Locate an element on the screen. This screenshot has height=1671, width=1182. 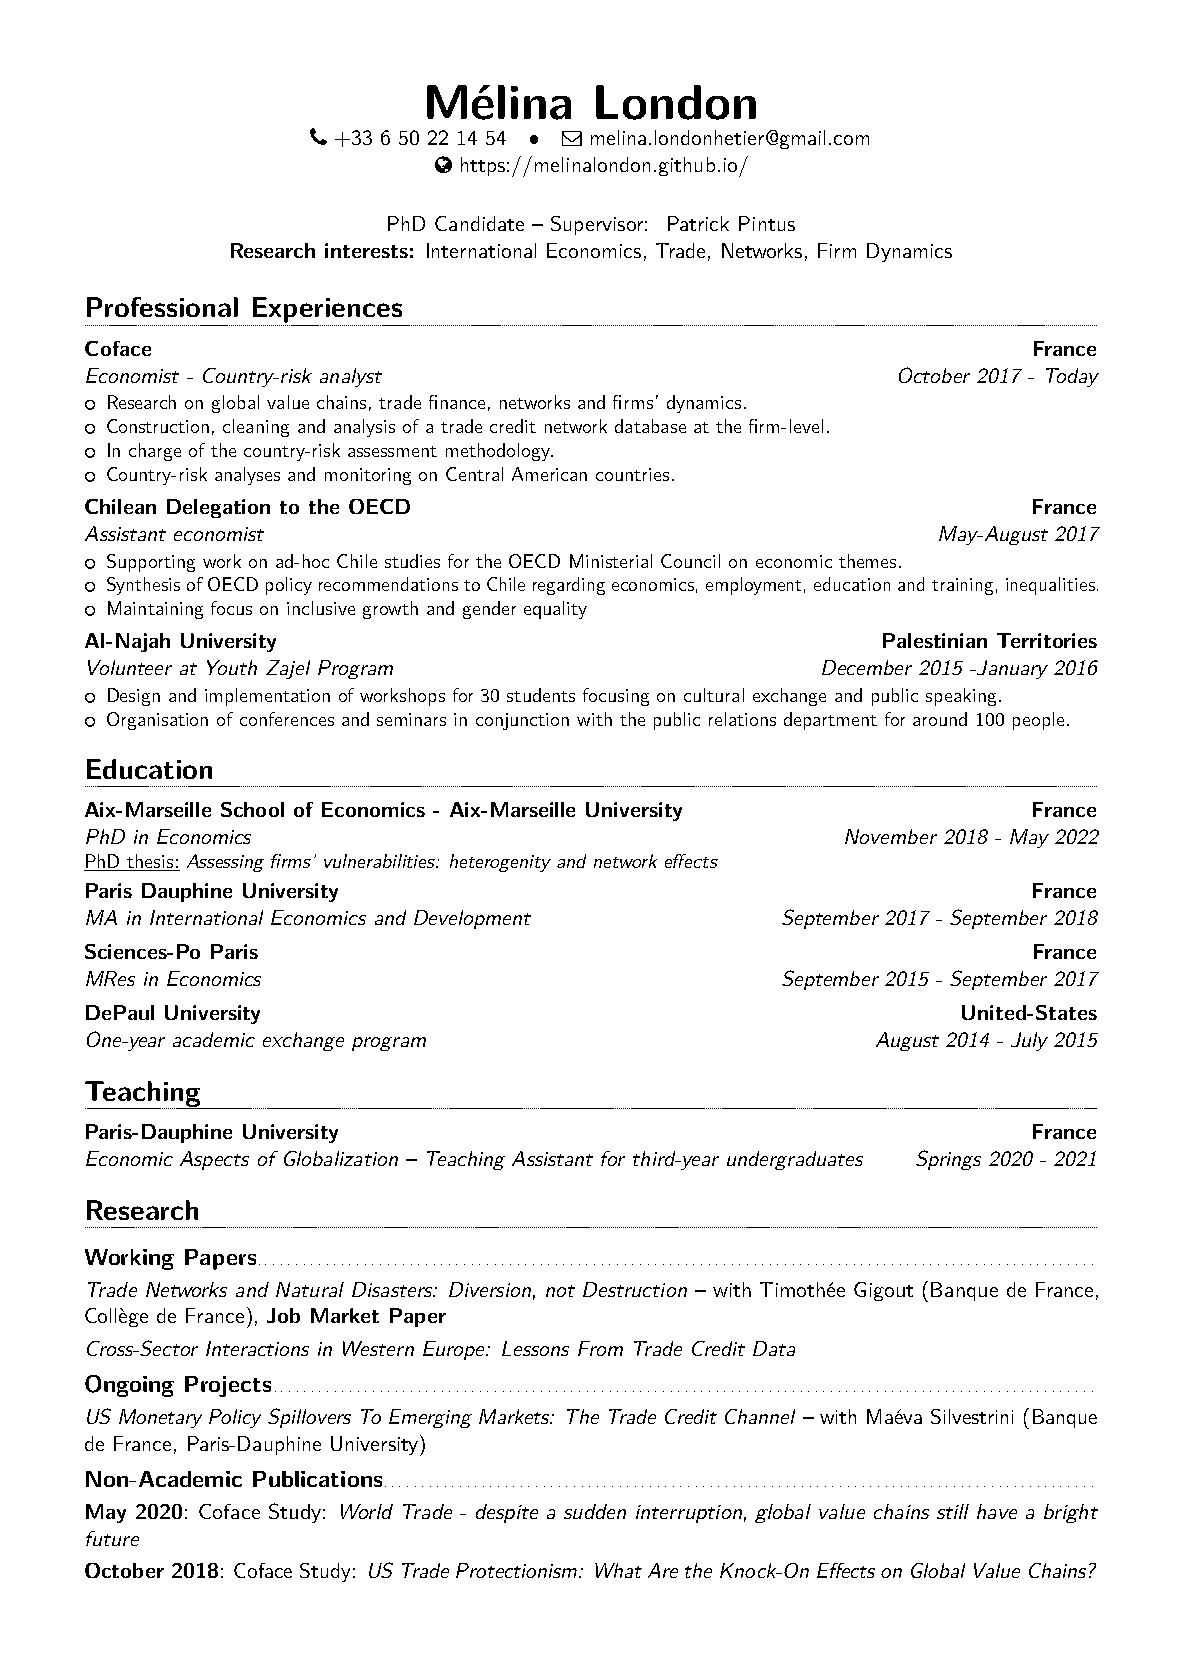
sudden is located at coordinates (595, 1511).
